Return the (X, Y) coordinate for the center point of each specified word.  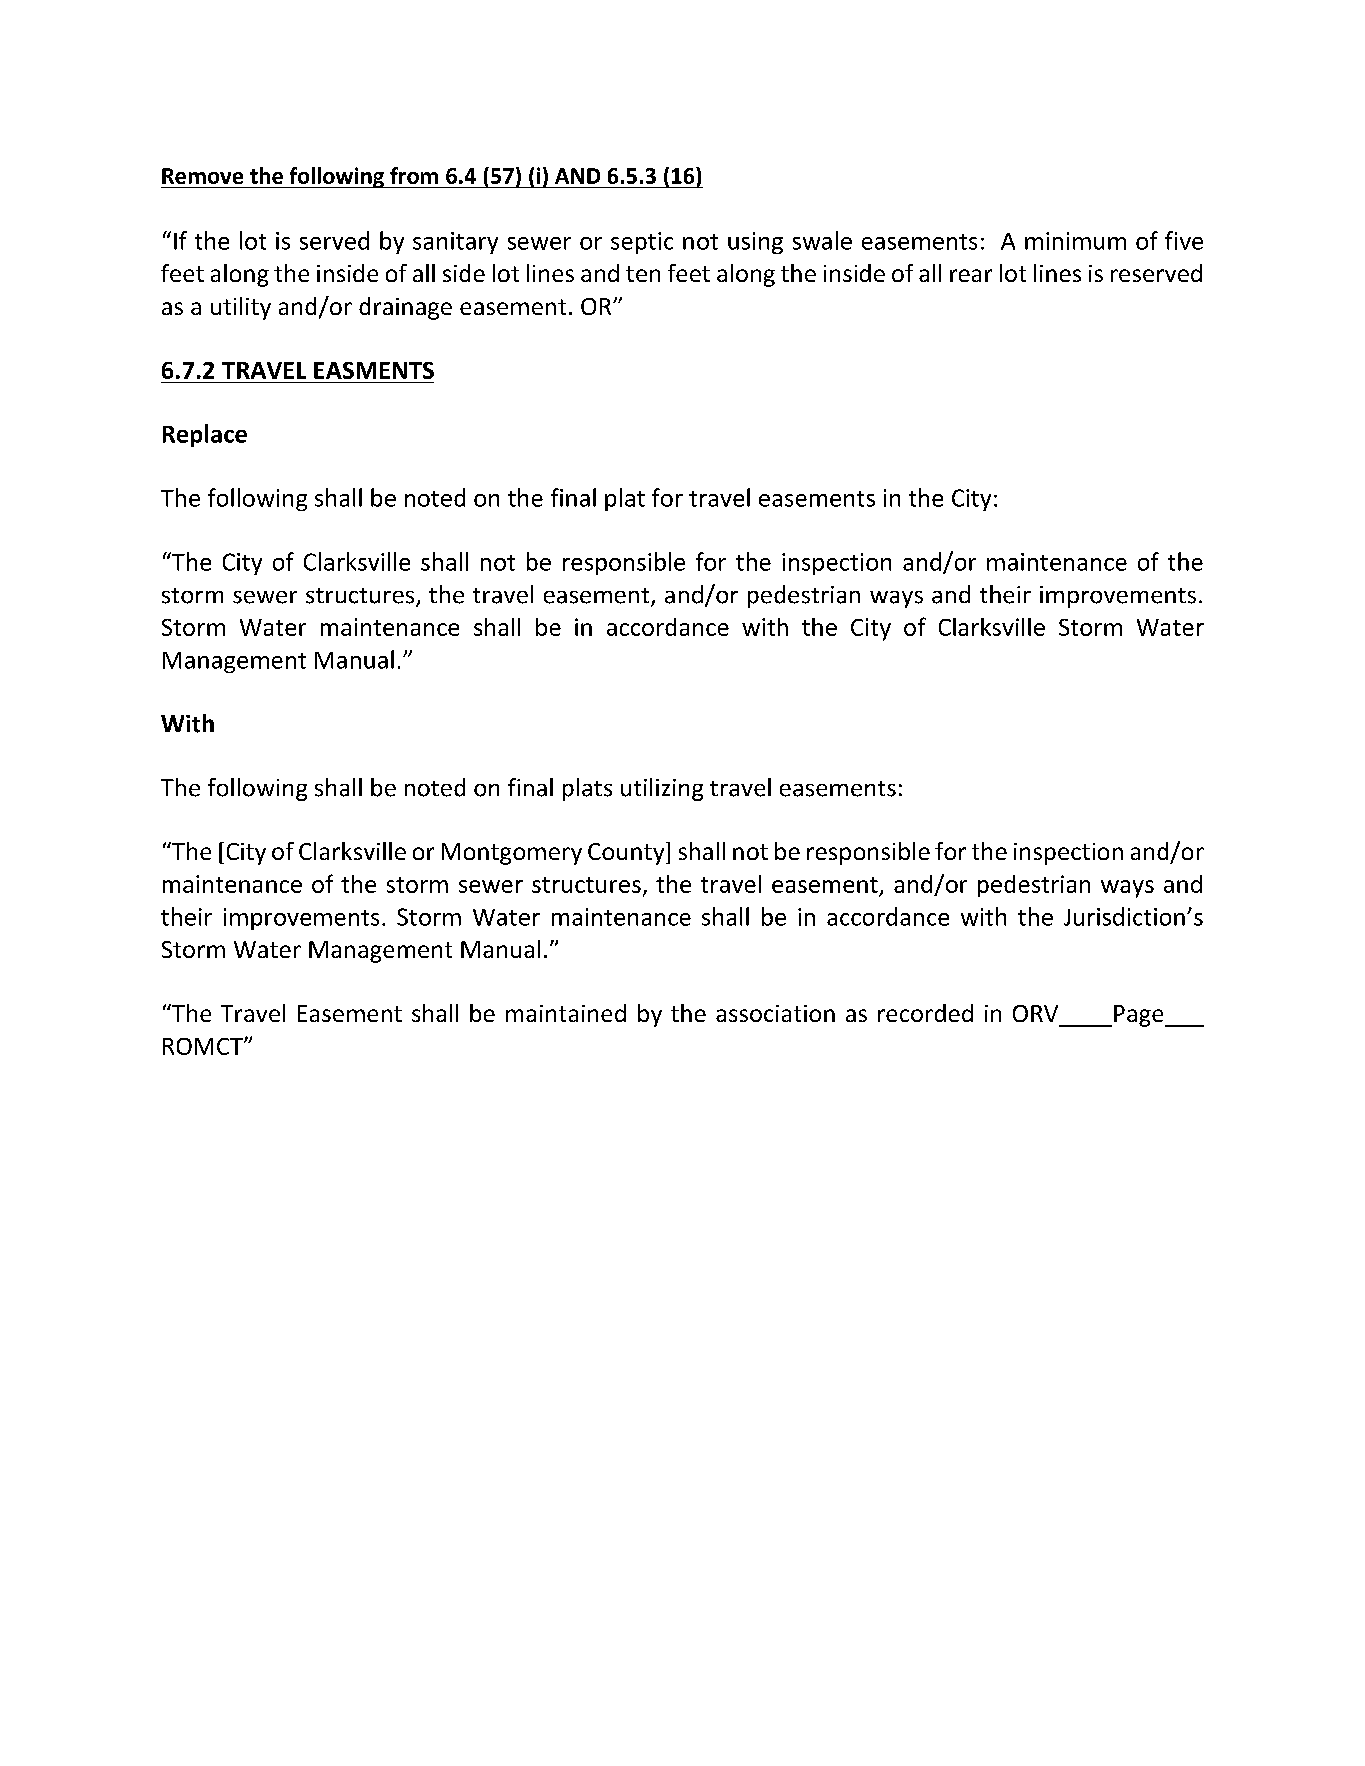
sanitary (455, 243)
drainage (405, 308)
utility (241, 308)
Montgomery (512, 854)
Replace (205, 435)
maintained (566, 1013)
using (755, 243)
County (627, 853)
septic (642, 243)
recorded (925, 1013)
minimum (1075, 241)
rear (971, 275)
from (414, 175)
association (775, 1013)
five (1184, 240)
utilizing (662, 789)
